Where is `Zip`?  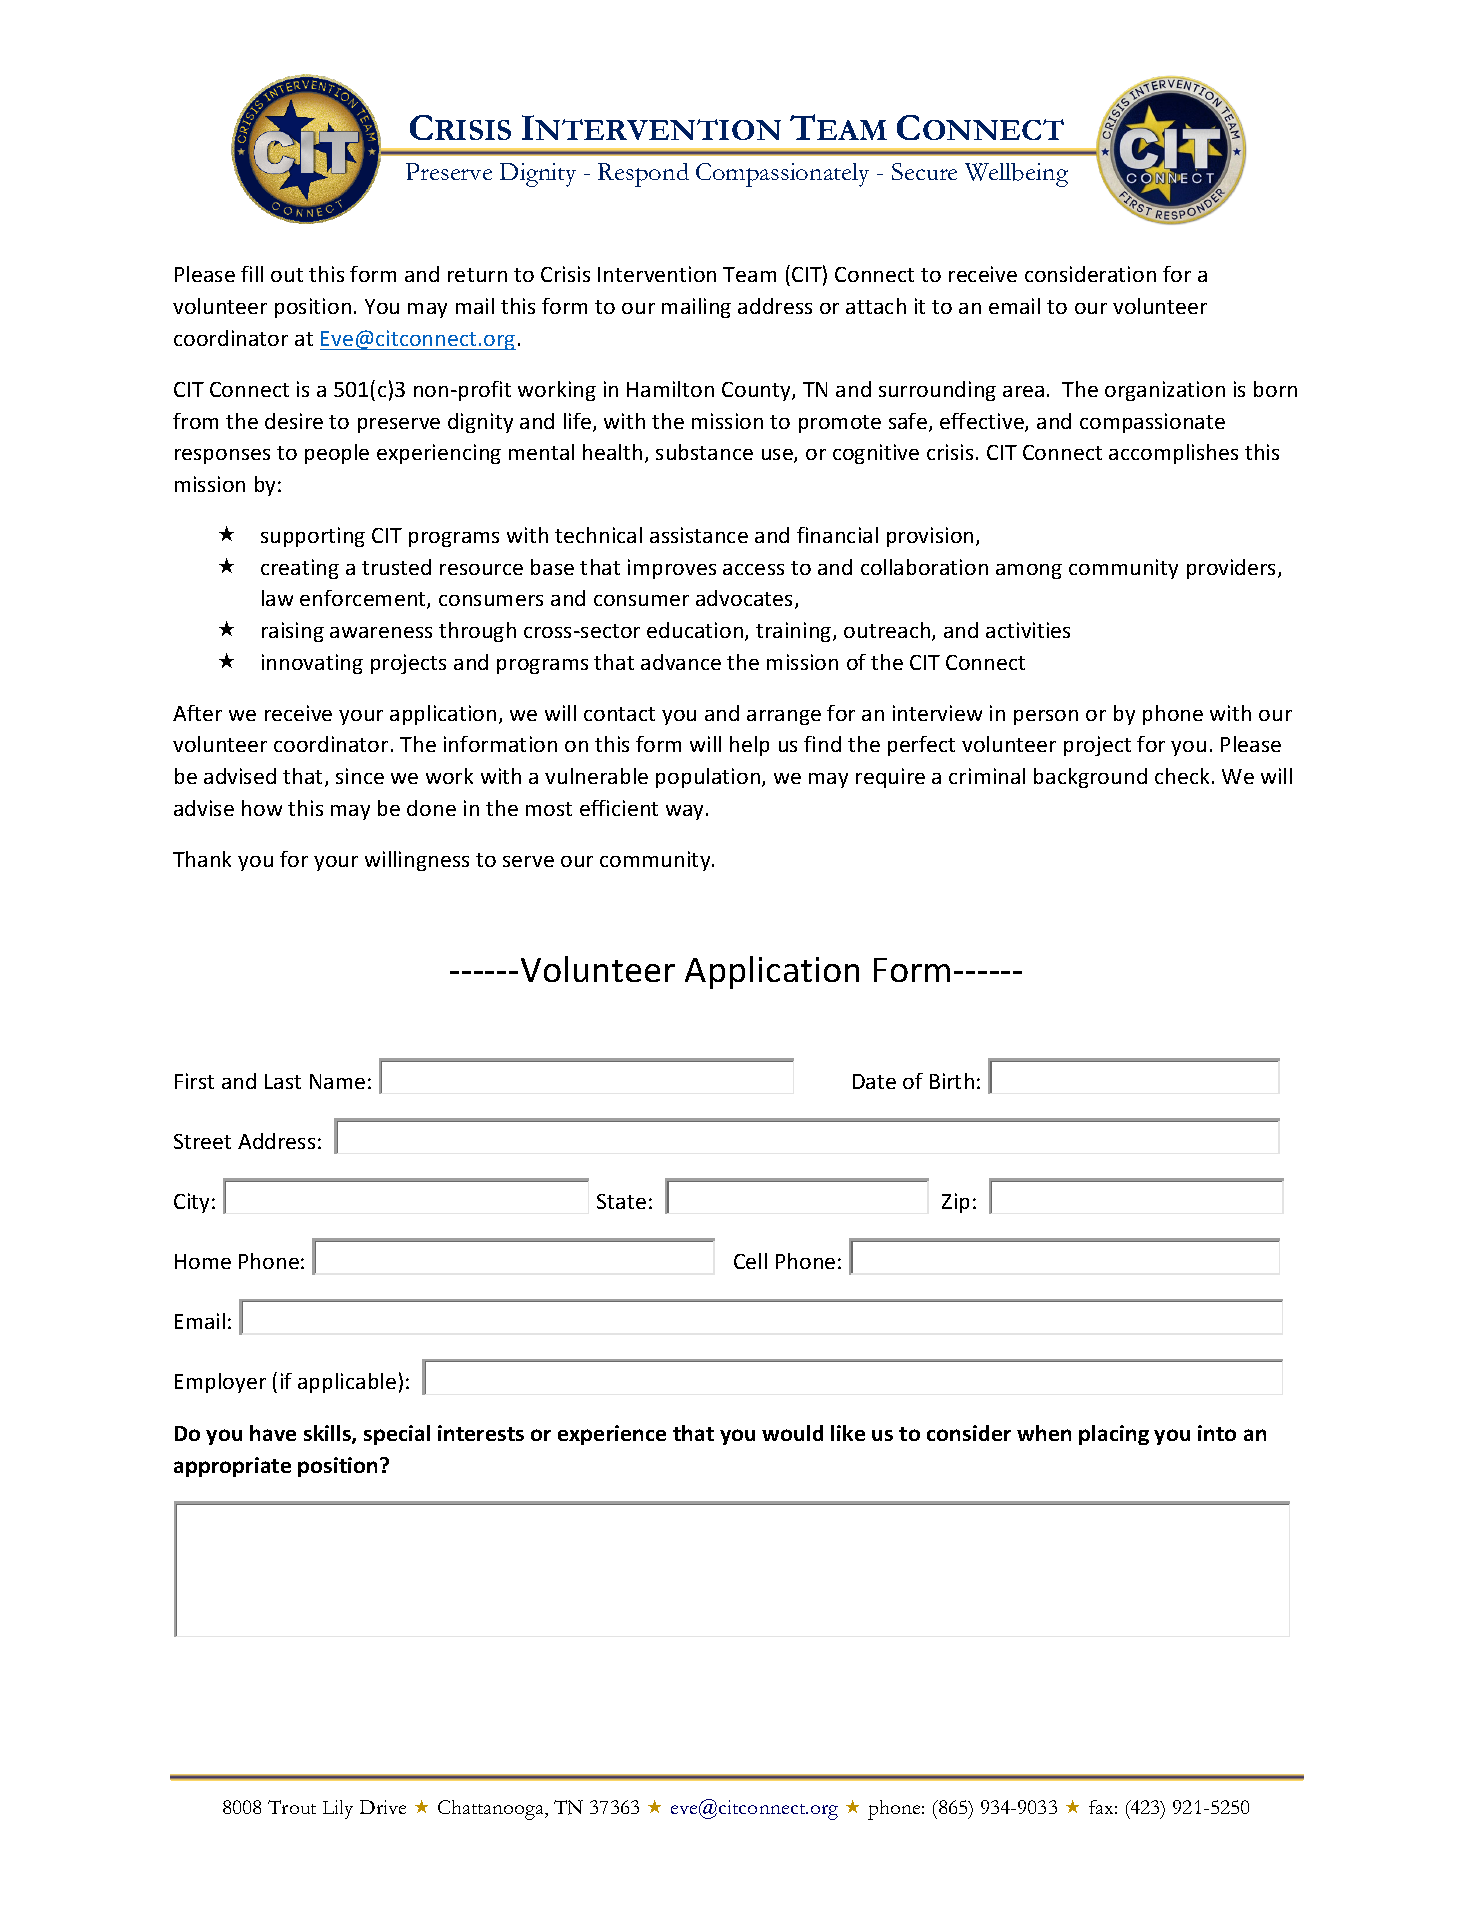 Zip is located at coordinates (955, 1203).
